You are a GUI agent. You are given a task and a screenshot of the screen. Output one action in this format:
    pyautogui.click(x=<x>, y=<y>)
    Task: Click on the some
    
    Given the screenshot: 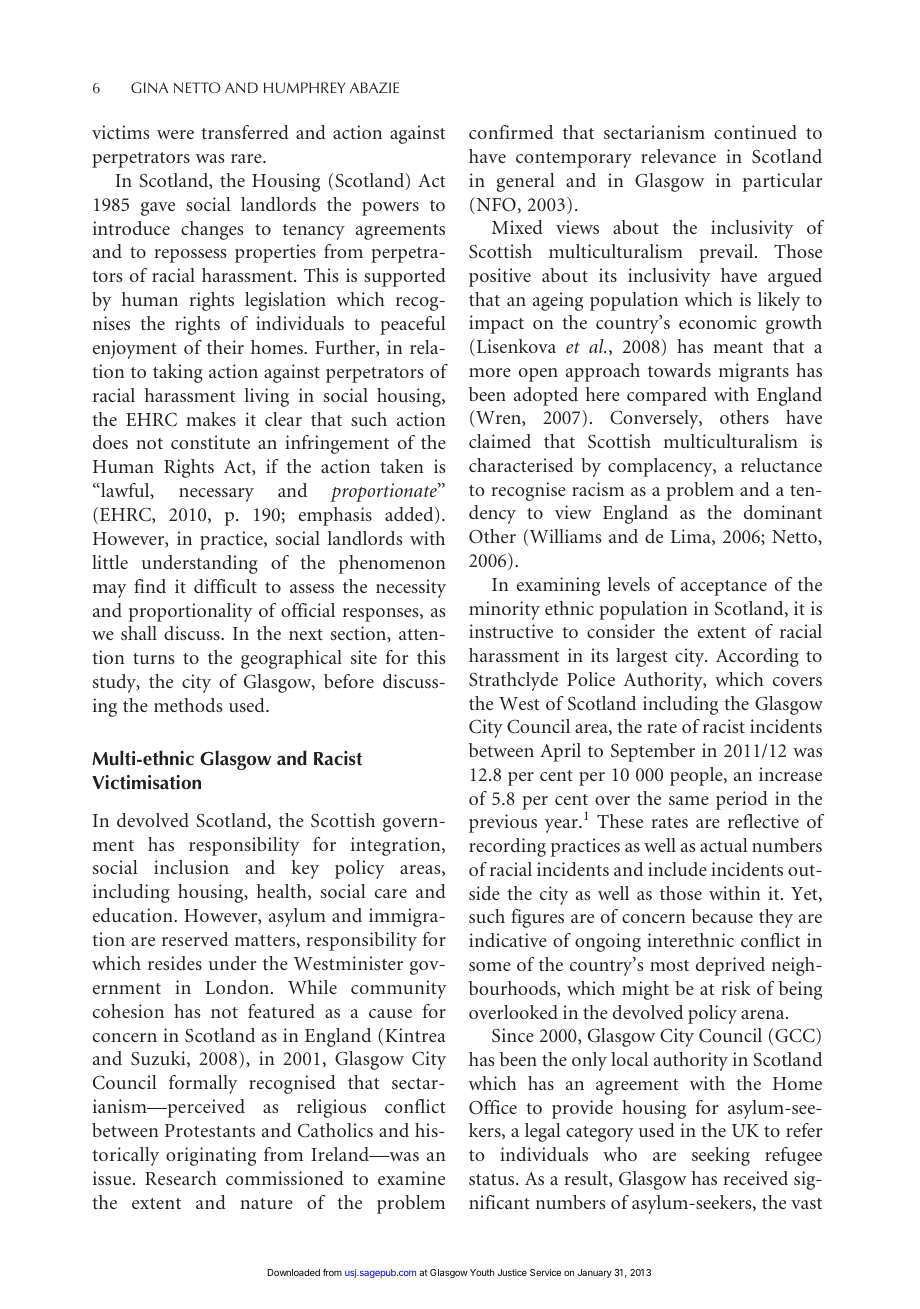 What is the action you would take?
    pyautogui.click(x=490, y=966)
